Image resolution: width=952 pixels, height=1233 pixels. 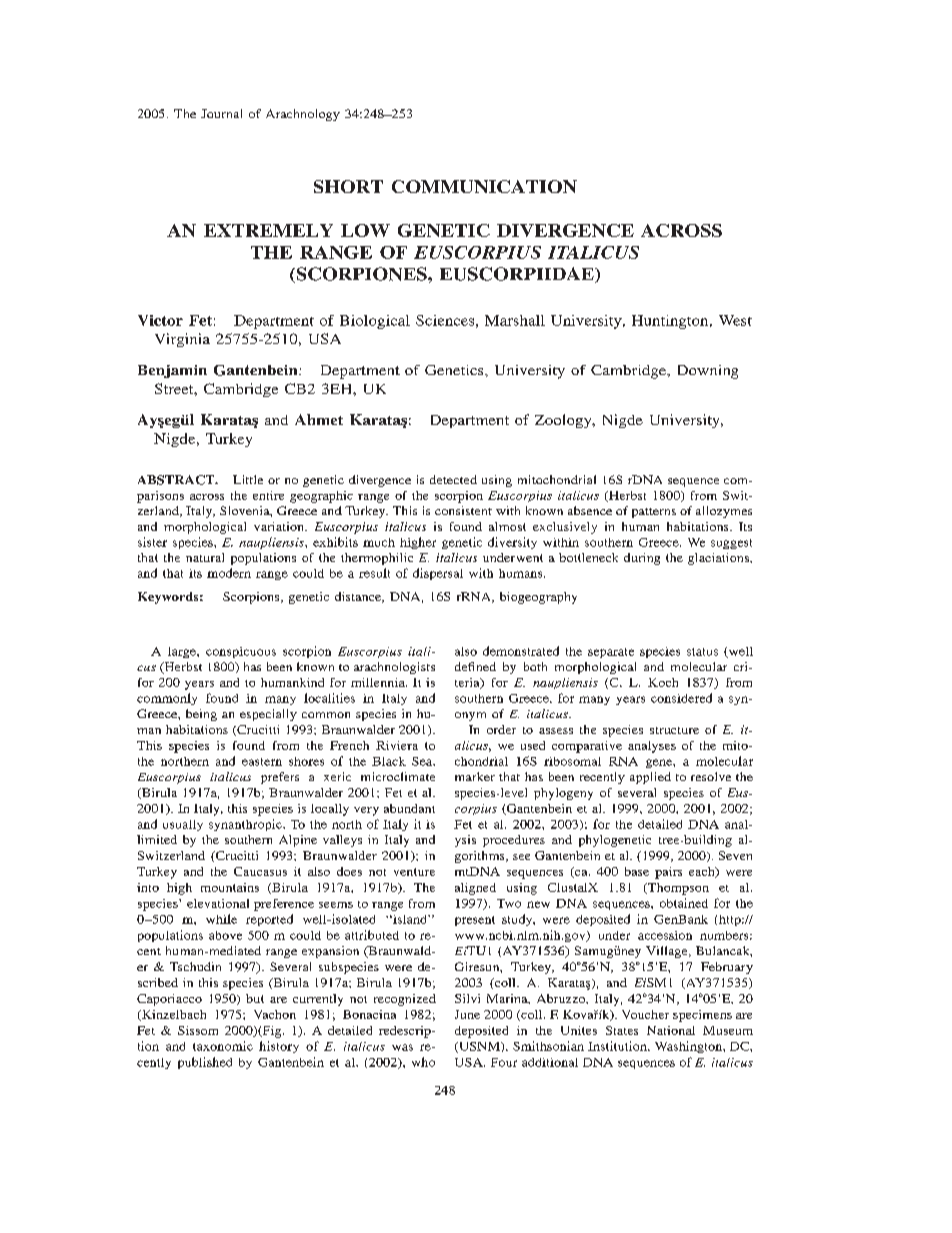 I want to click on Sea, so click(x=423, y=761).
